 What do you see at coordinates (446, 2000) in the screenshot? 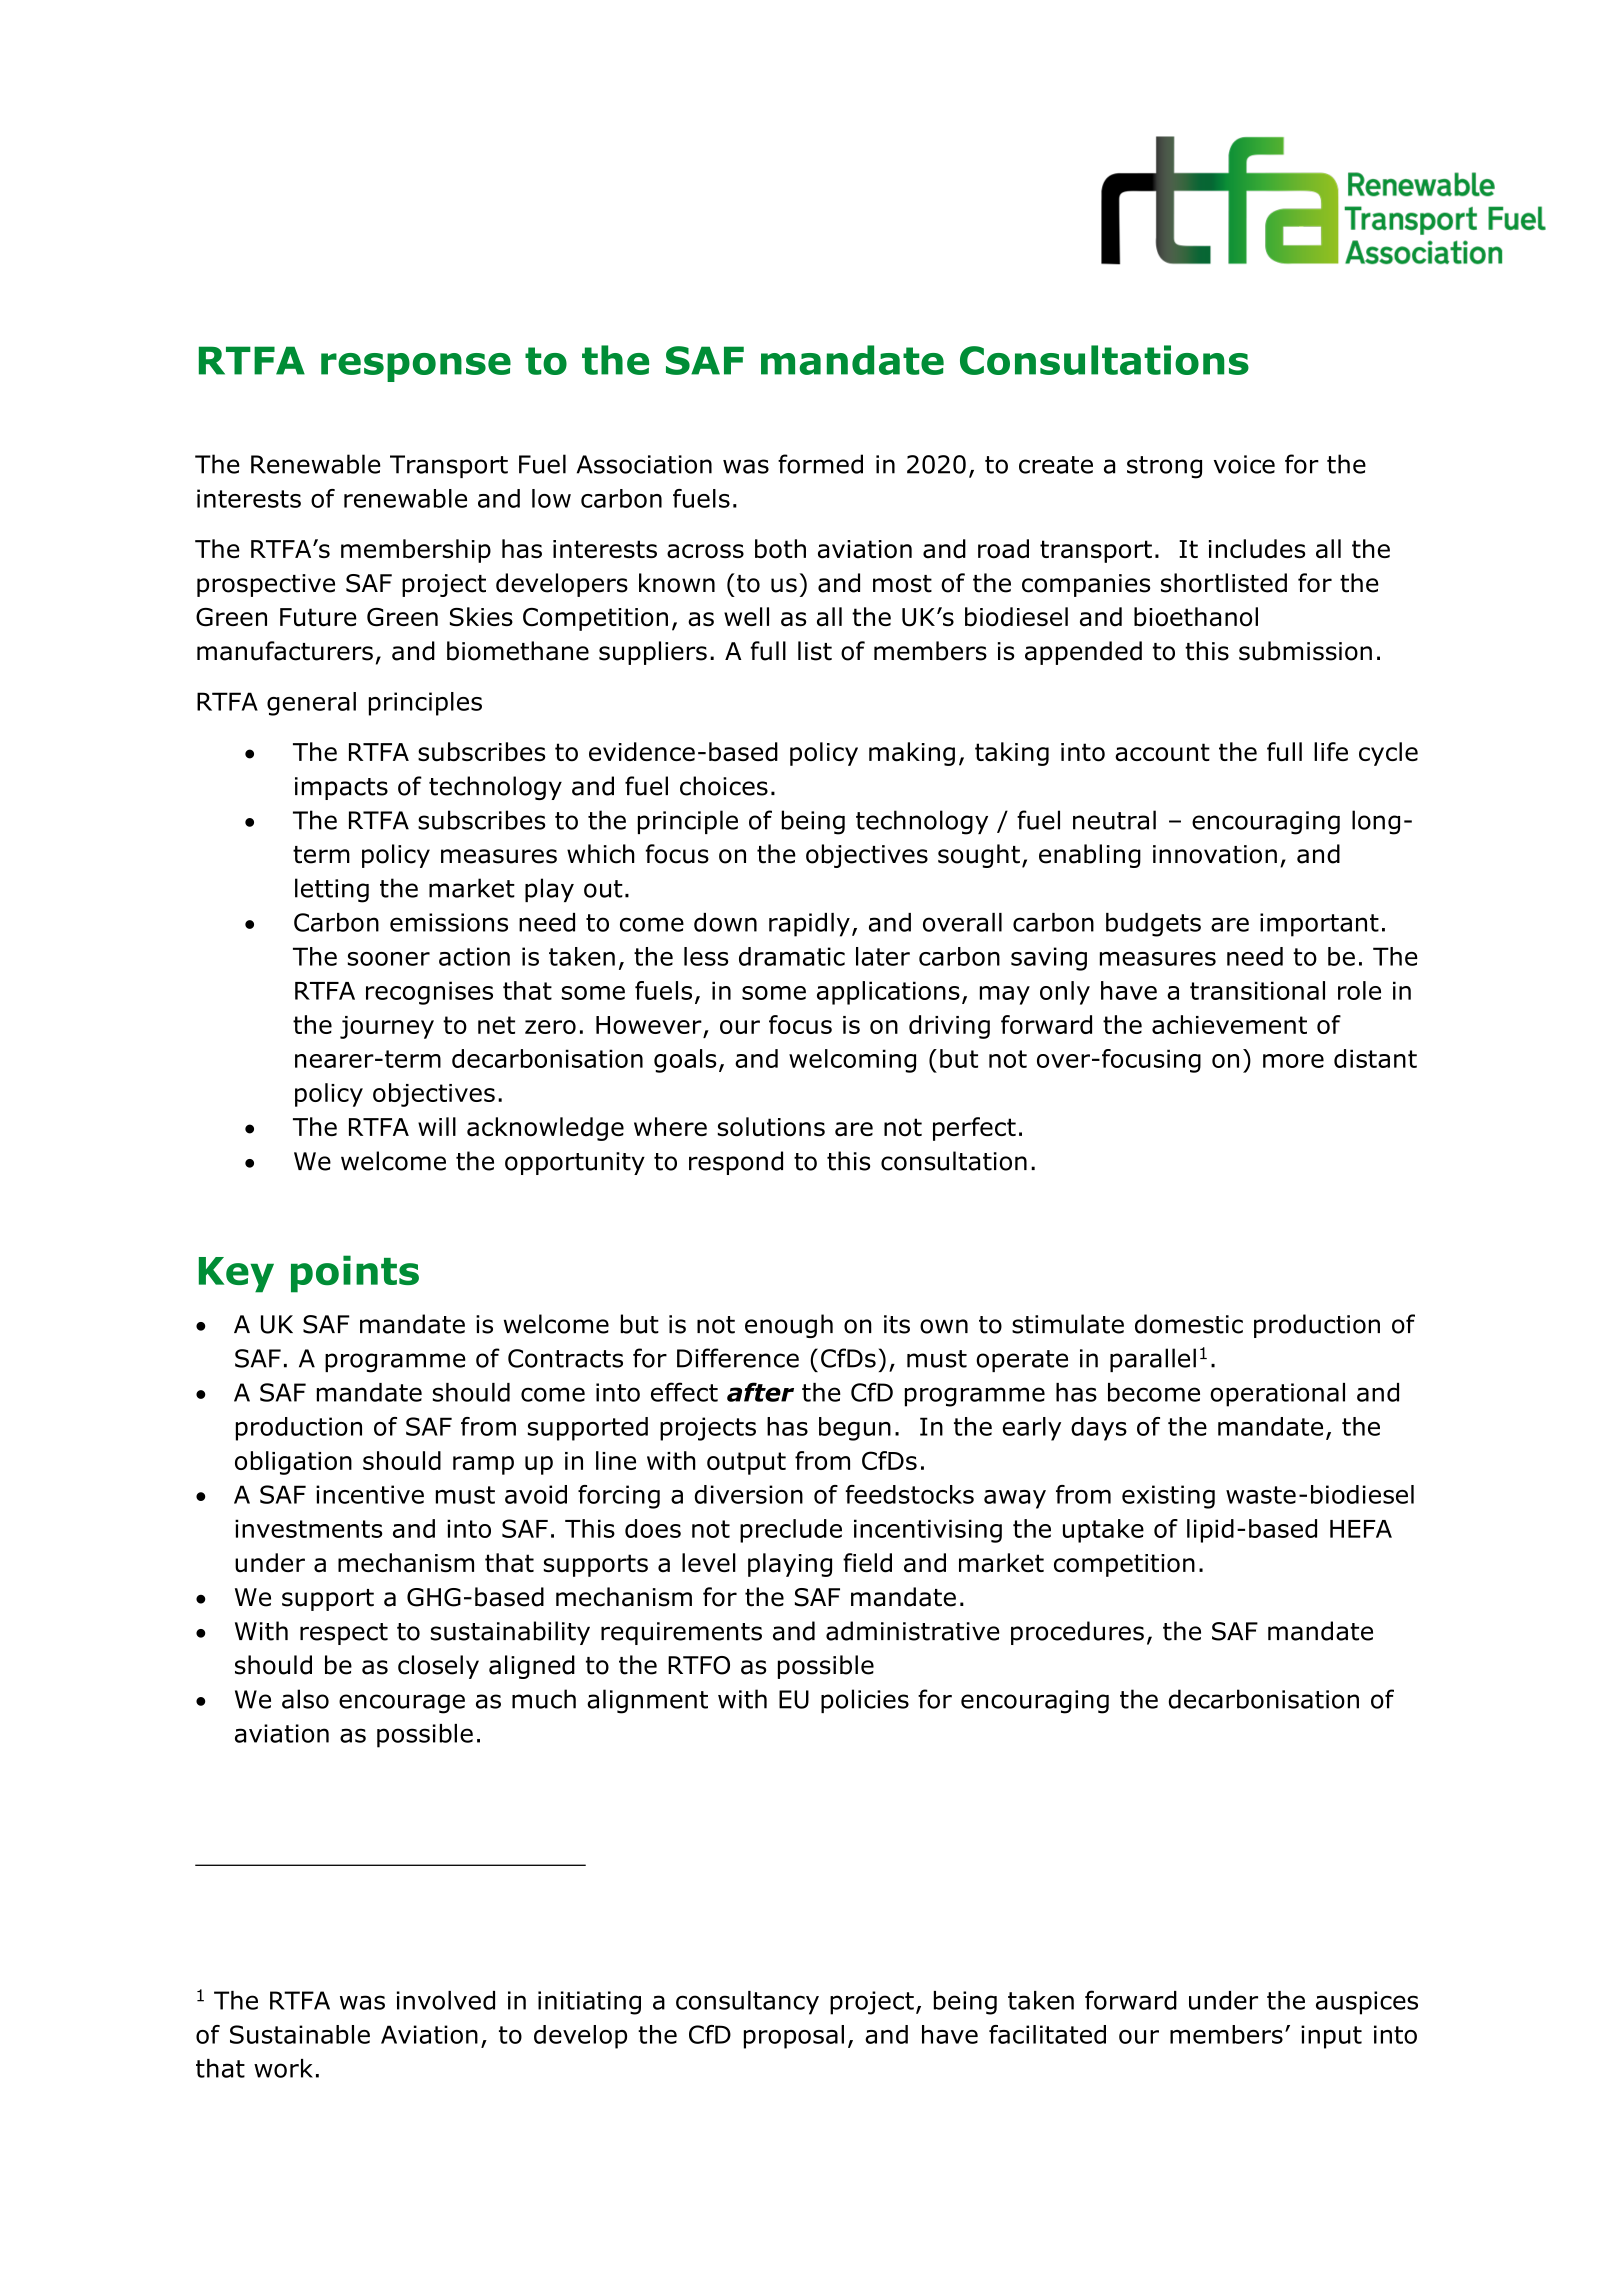
I see `involved` at bounding box center [446, 2000].
